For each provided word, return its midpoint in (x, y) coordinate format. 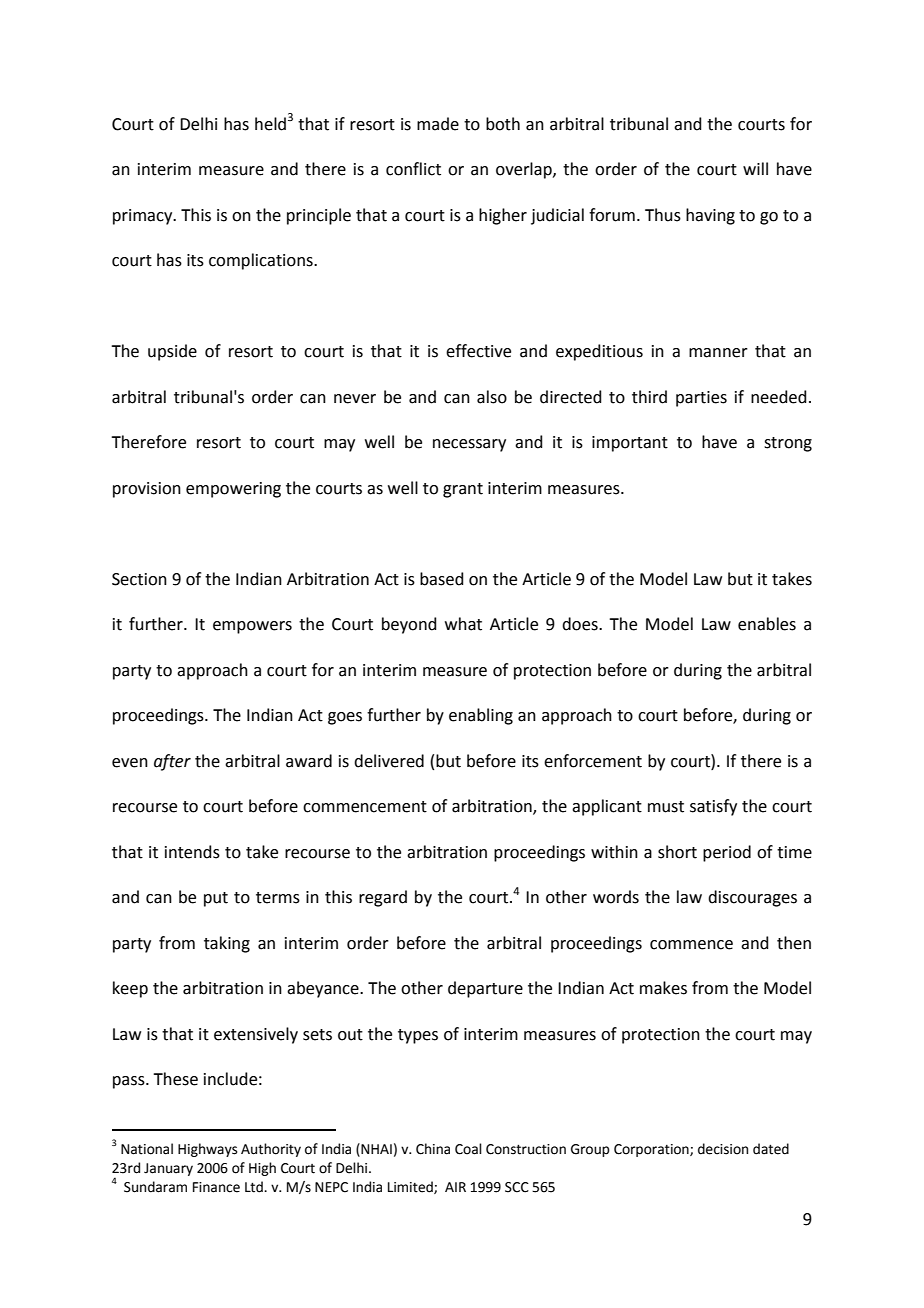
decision (723, 1149)
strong (788, 444)
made (438, 124)
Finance (216, 1187)
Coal (468, 1149)
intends (192, 852)
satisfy (713, 807)
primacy (144, 217)
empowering (233, 490)
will (755, 168)
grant (463, 490)
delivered (389, 761)
